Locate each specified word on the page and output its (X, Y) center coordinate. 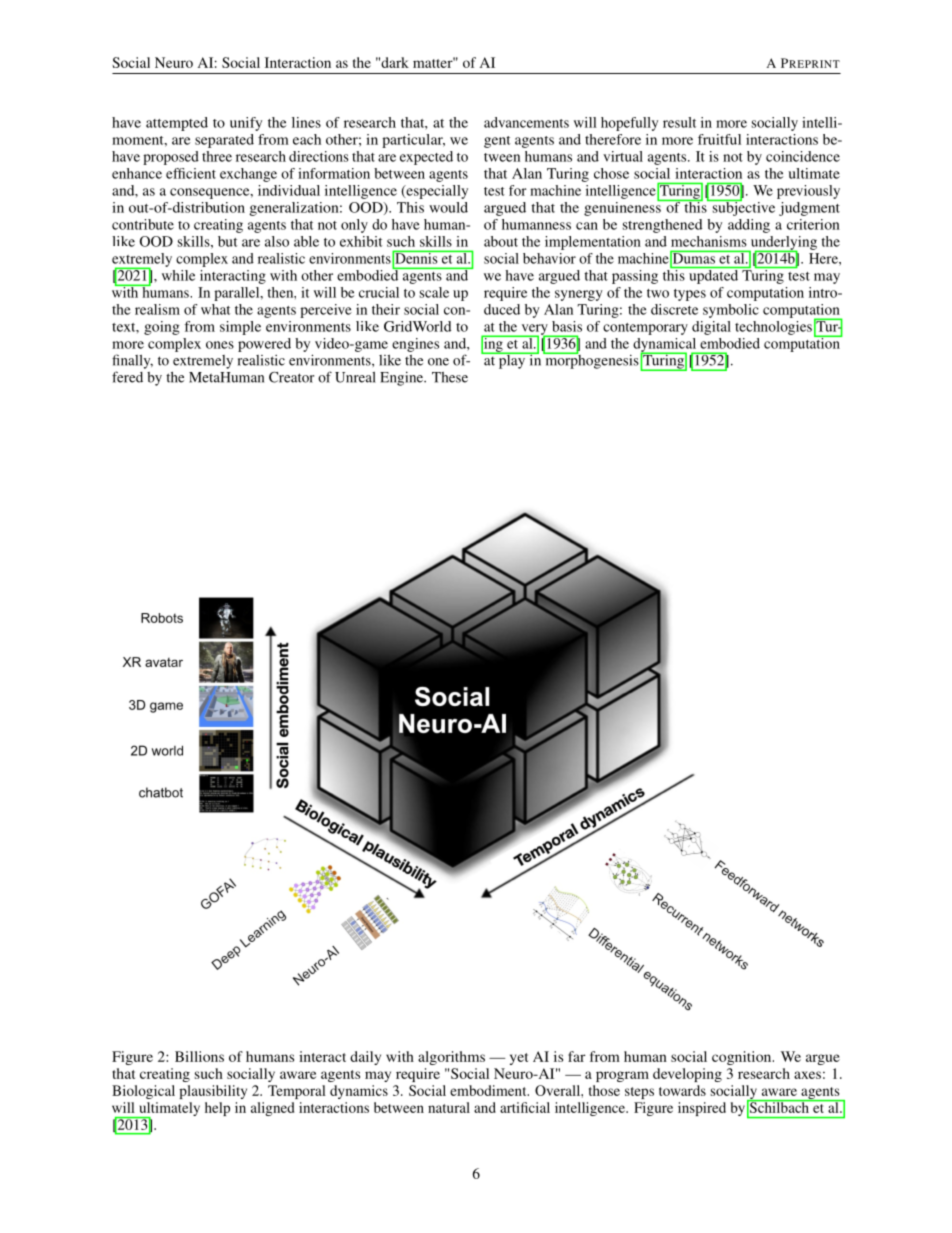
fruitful (719, 139)
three (217, 156)
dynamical (666, 346)
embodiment (489, 1090)
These (450, 377)
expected (426, 158)
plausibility (213, 1092)
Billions (199, 1056)
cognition (743, 1058)
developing (687, 1075)
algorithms (451, 1058)
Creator (291, 377)
